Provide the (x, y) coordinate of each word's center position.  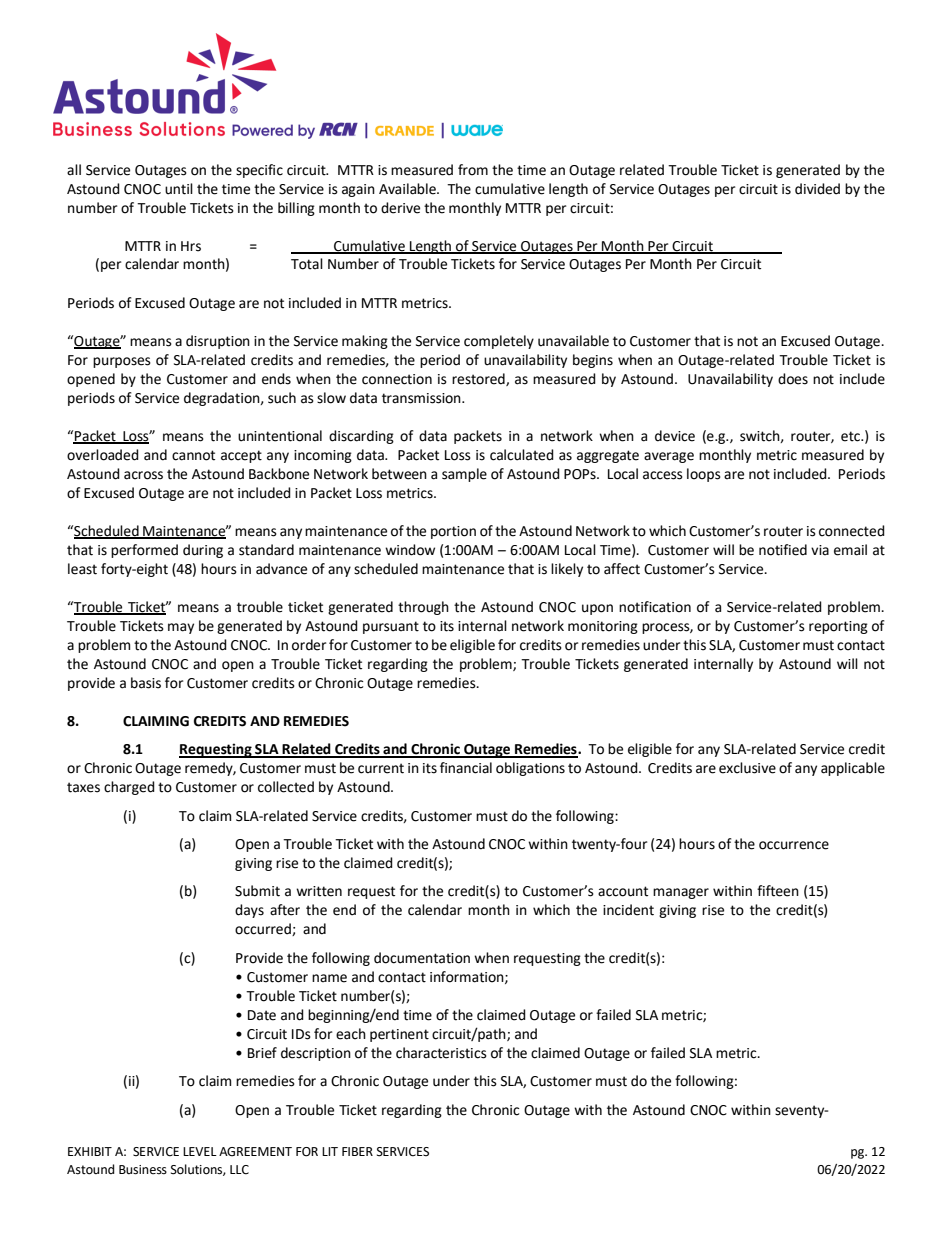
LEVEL (200, 1151)
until (179, 189)
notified (783, 550)
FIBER (357, 1151)
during (203, 551)
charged (129, 788)
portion (453, 532)
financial (466, 768)
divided (817, 189)
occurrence (794, 845)
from (473, 170)
